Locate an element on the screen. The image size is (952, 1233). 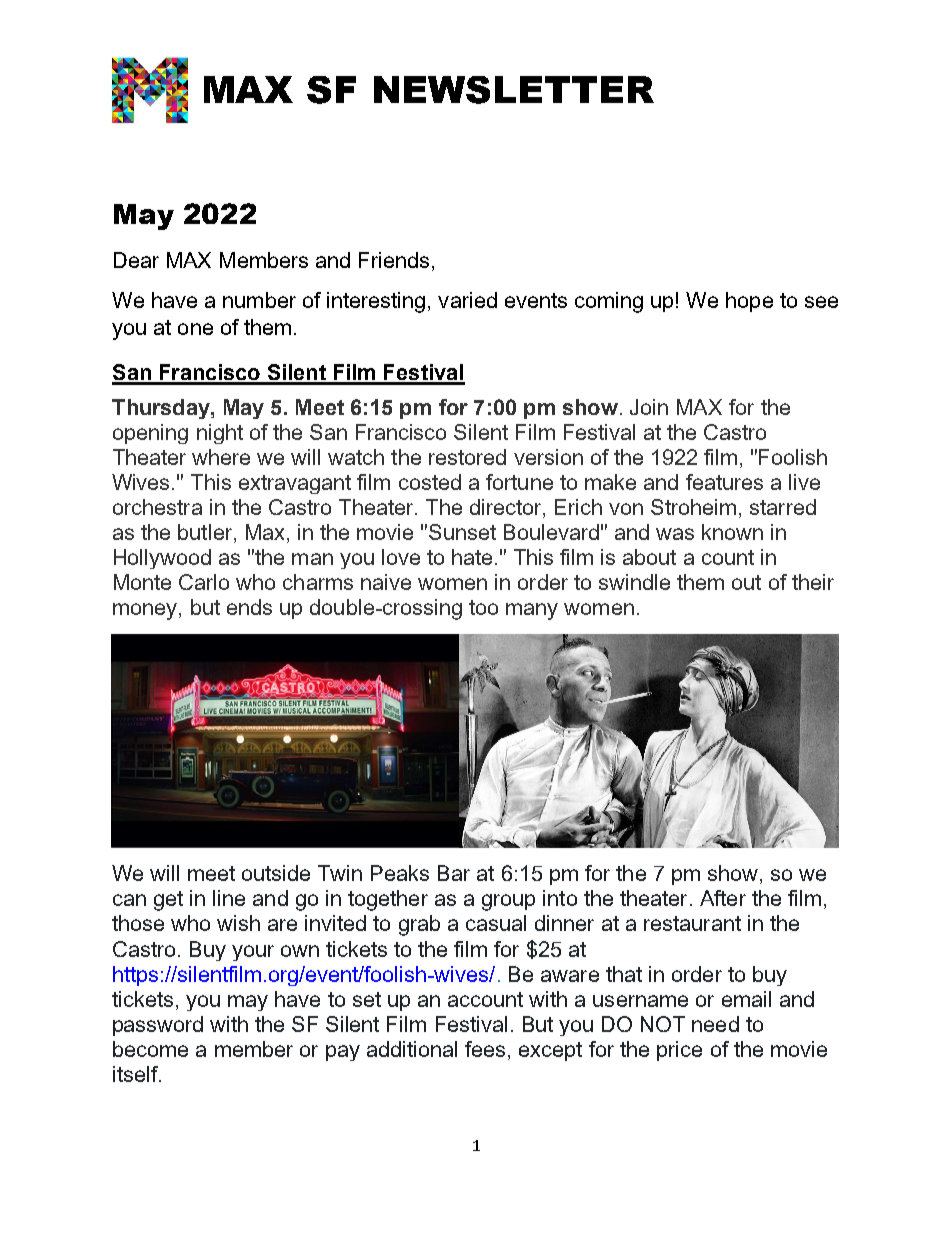
number is located at coordinates (259, 300).
